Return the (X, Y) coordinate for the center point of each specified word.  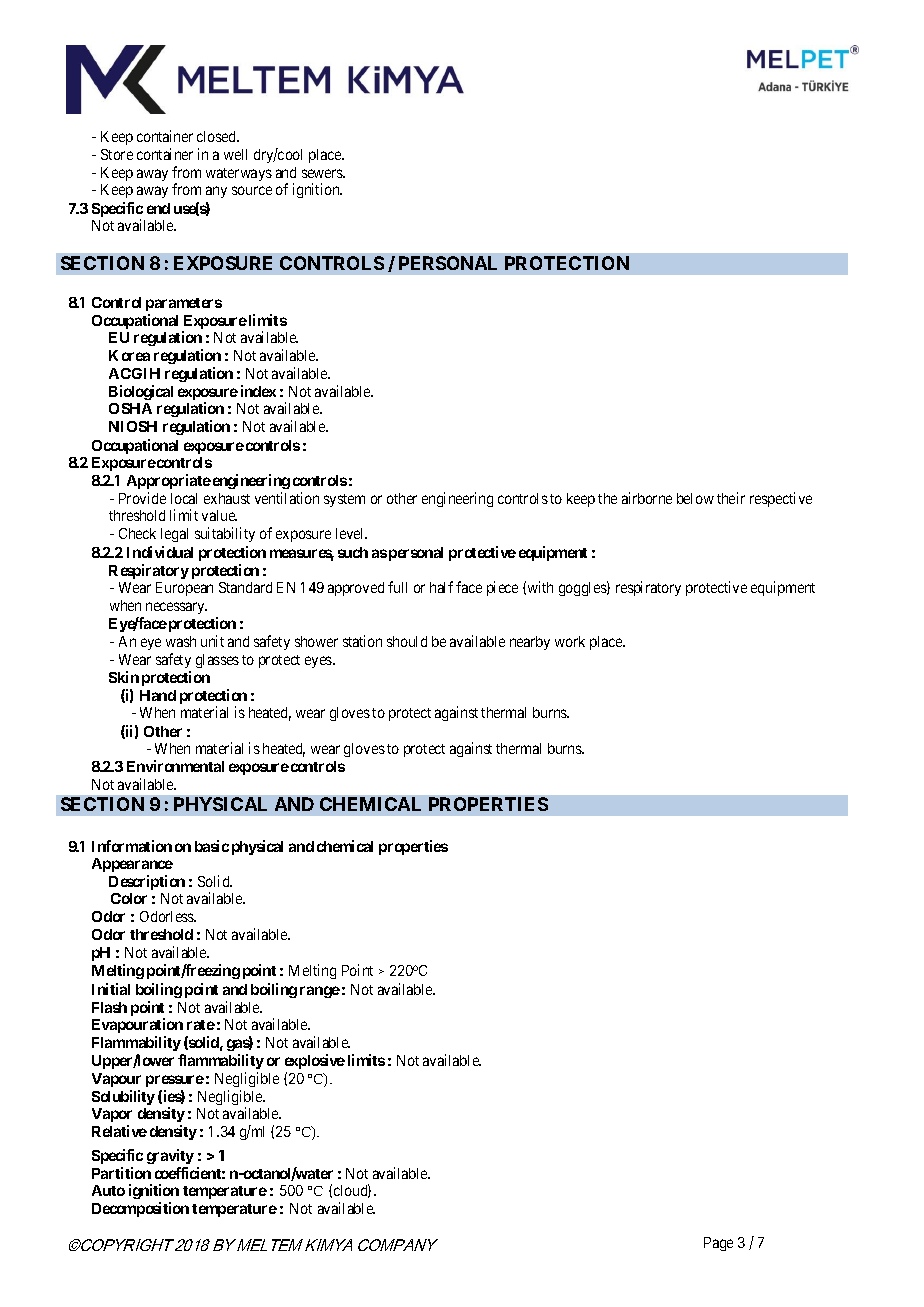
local (184, 498)
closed (218, 136)
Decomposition (140, 1209)
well (235, 154)
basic (212, 846)
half (441, 587)
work (570, 641)
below (695, 498)
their (731, 498)
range (320, 992)
